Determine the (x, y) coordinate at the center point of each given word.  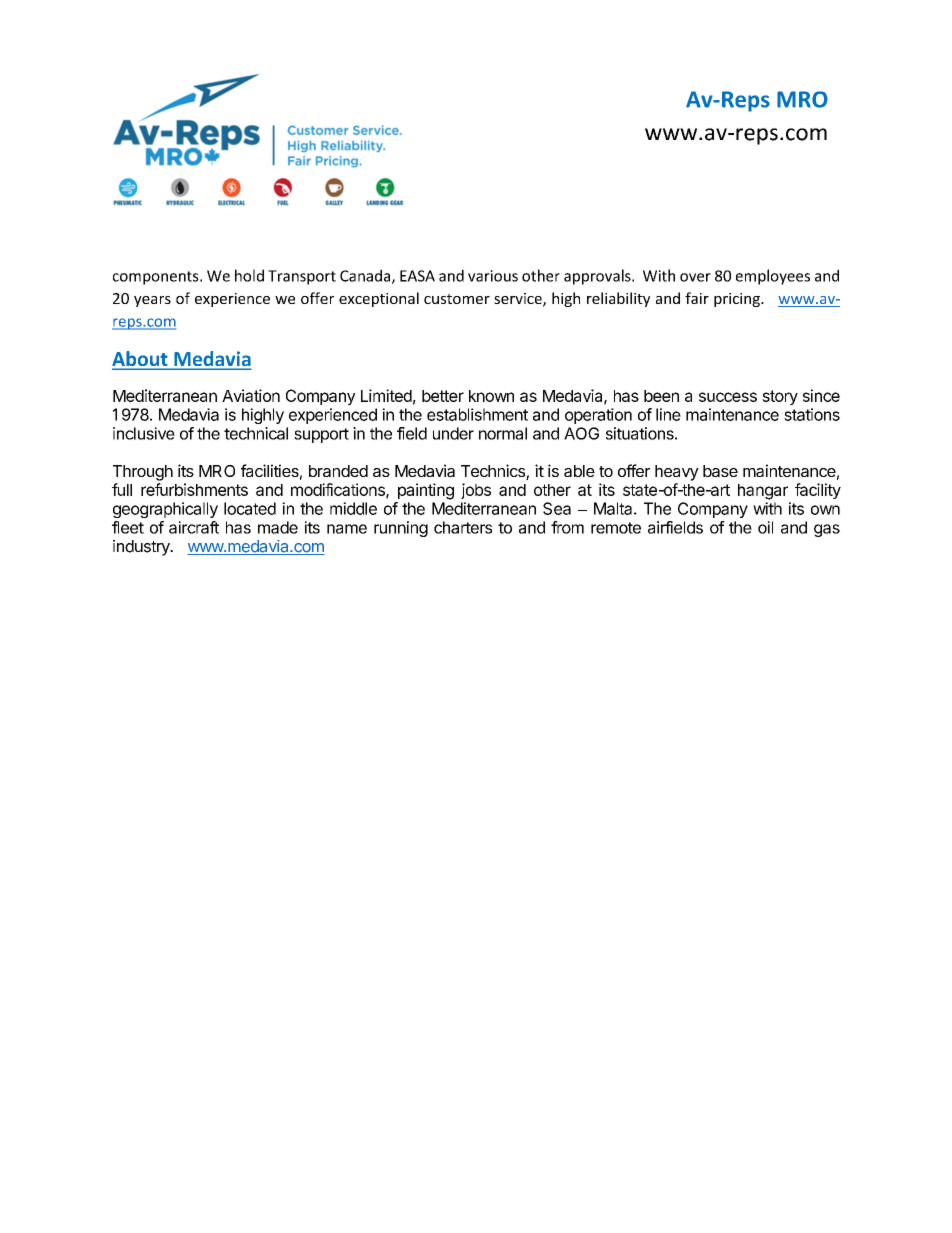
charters (463, 527)
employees (773, 277)
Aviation (251, 395)
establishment (477, 414)
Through (143, 473)
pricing (738, 300)
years (152, 301)
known (491, 396)
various (493, 276)
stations (812, 414)
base (720, 471)
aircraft (194, 527)
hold (249, 275)
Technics (494, 472)
